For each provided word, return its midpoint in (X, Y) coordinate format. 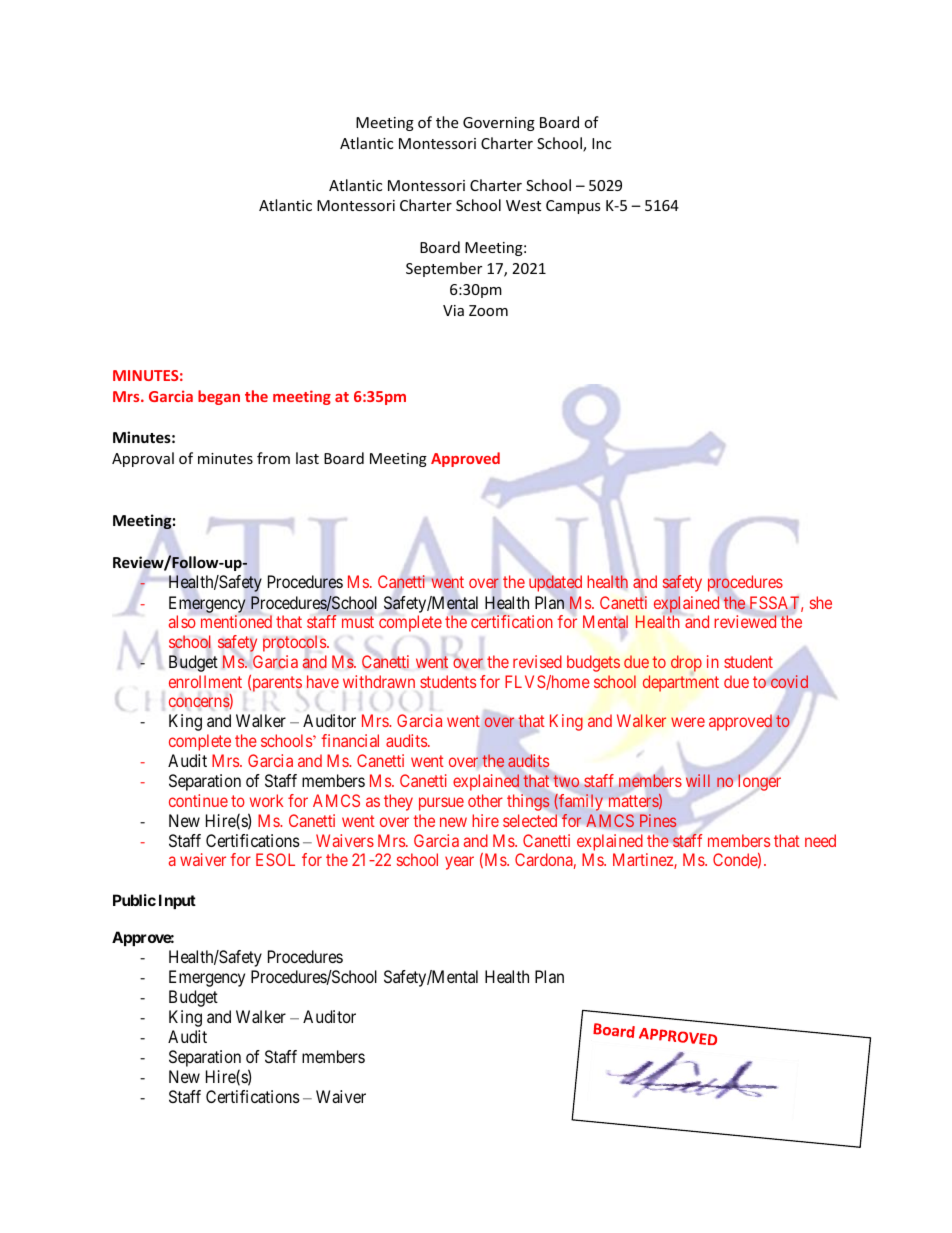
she (821, 602)
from (273, 458)
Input (177, 901)
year (459, 863)
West (523, 205)
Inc (601, 143)
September (444, 269)
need (820, 840)
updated (555, 583)
